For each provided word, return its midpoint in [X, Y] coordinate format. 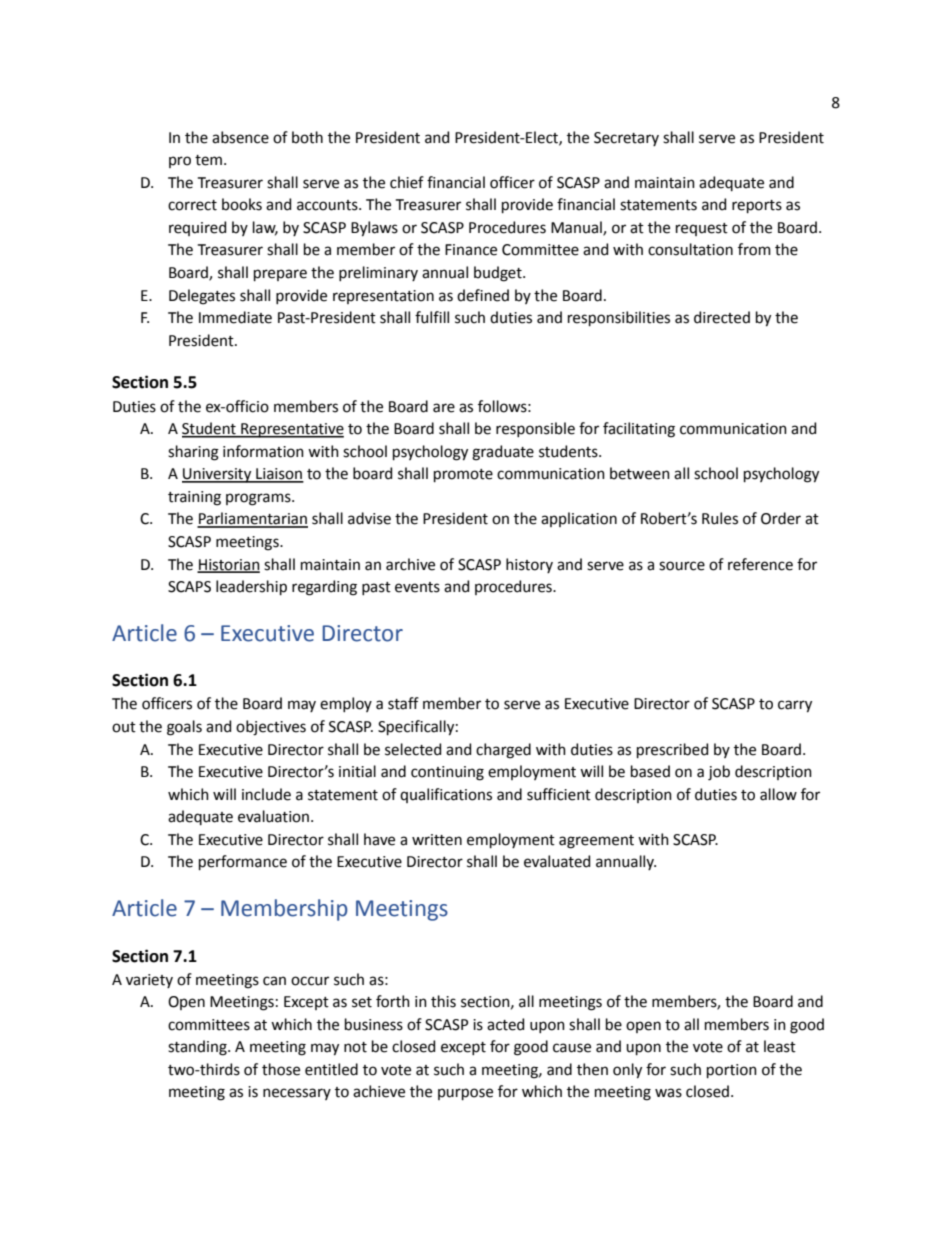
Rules [720, 518]
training [194, 498]
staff [403, 703]
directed [722, 317]
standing [198, 1048]
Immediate [235, 317]
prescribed [672, 750]
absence [240, 137]
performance [243, 862]
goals [184, 728]
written [437, 840]
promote [463, 475]
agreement [596, 842]
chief [407, 182]
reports [757, 206]
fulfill [432, 317]
